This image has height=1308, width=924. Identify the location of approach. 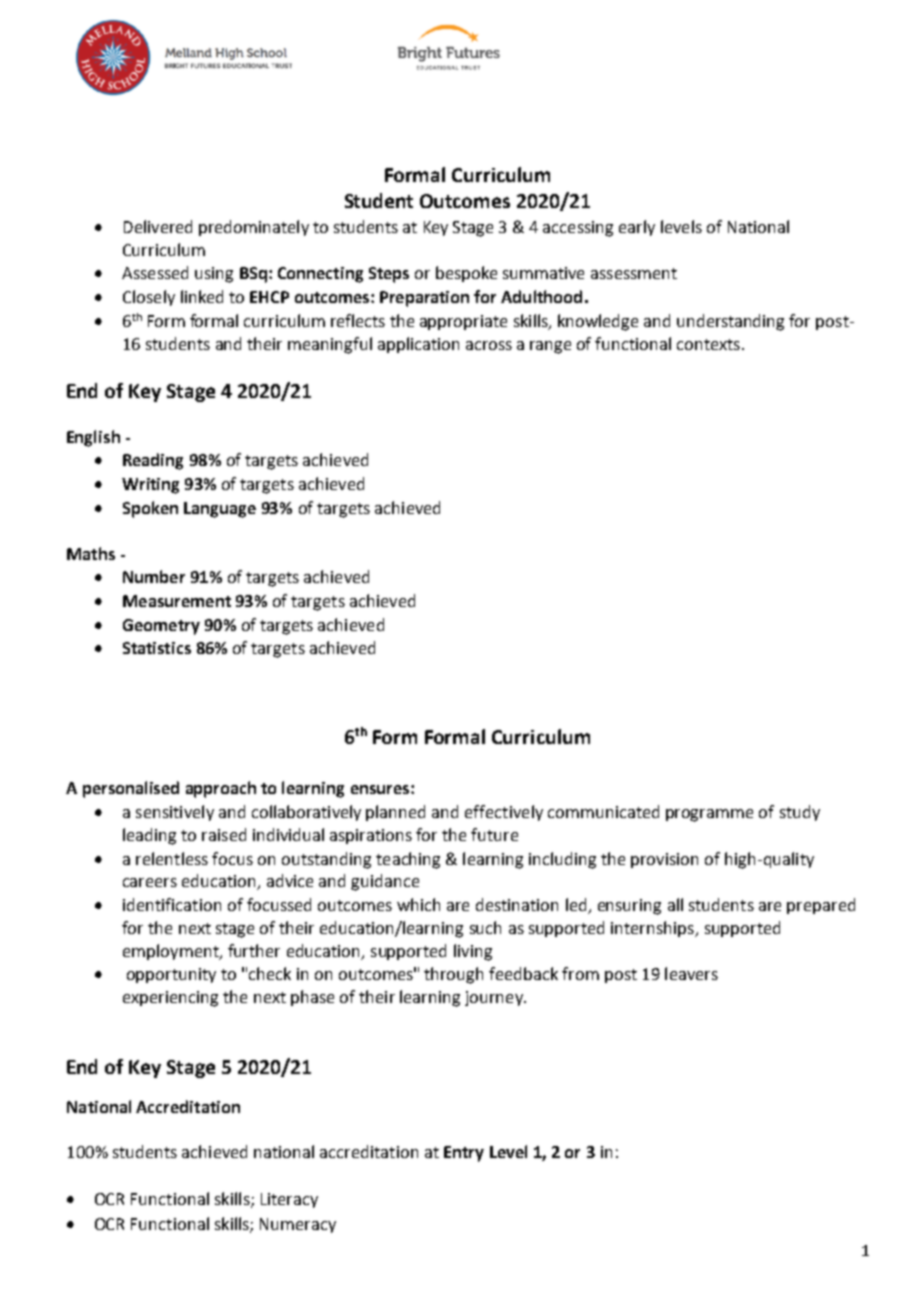
(221, 789).
